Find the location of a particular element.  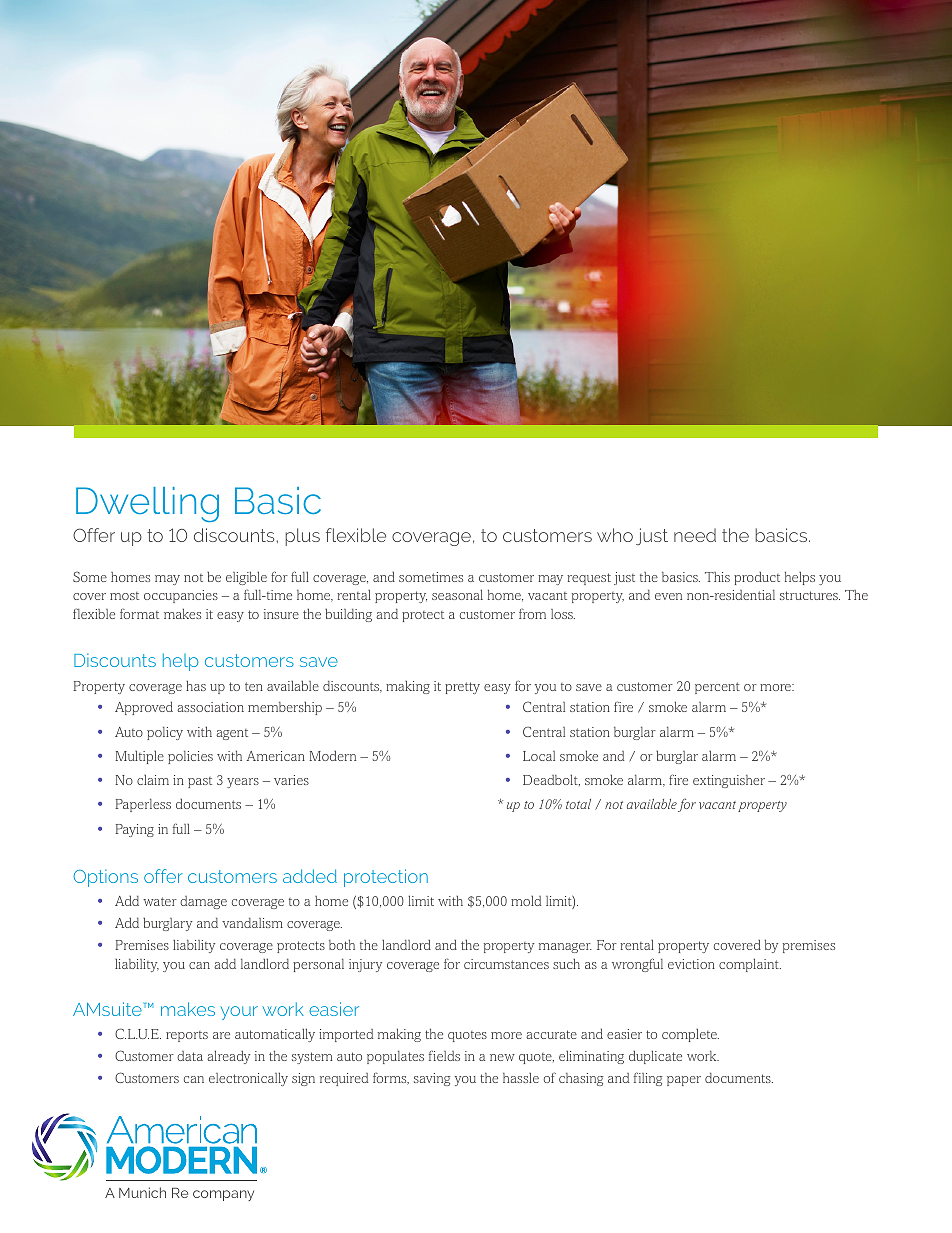

mold is located at coordinates (526, 901).
